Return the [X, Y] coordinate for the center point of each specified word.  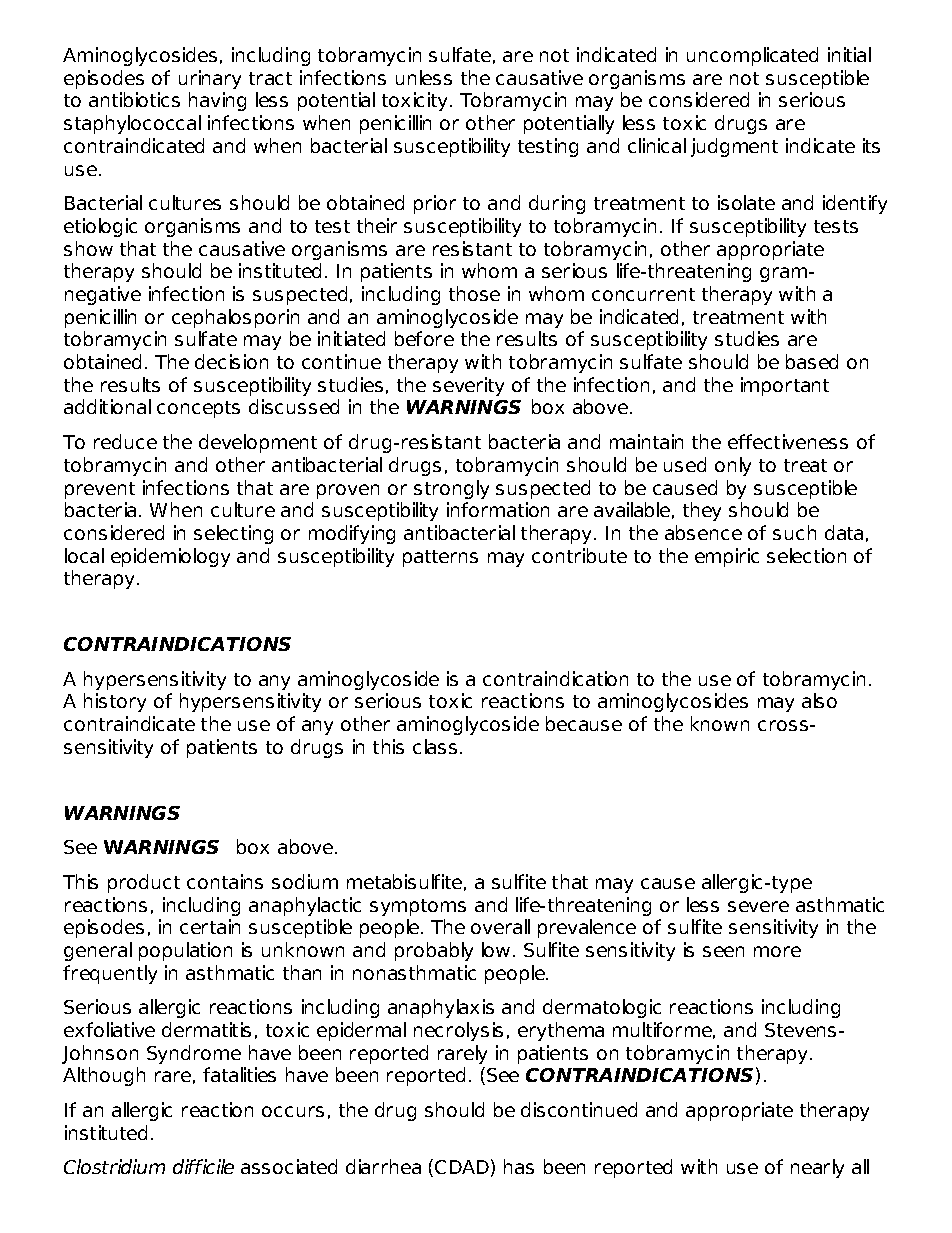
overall [500, 926]
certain [210, 926]
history [115, 702]
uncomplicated [752, 56]
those [474, 293]
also [819, 700]
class [435, 746]
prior [435, 204]
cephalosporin [235, 318]
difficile [203, 1166]
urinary [210, 79]
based [812, 361]
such [794, 532]
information [498, 509]
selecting [233, 534]
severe [758, 906]
